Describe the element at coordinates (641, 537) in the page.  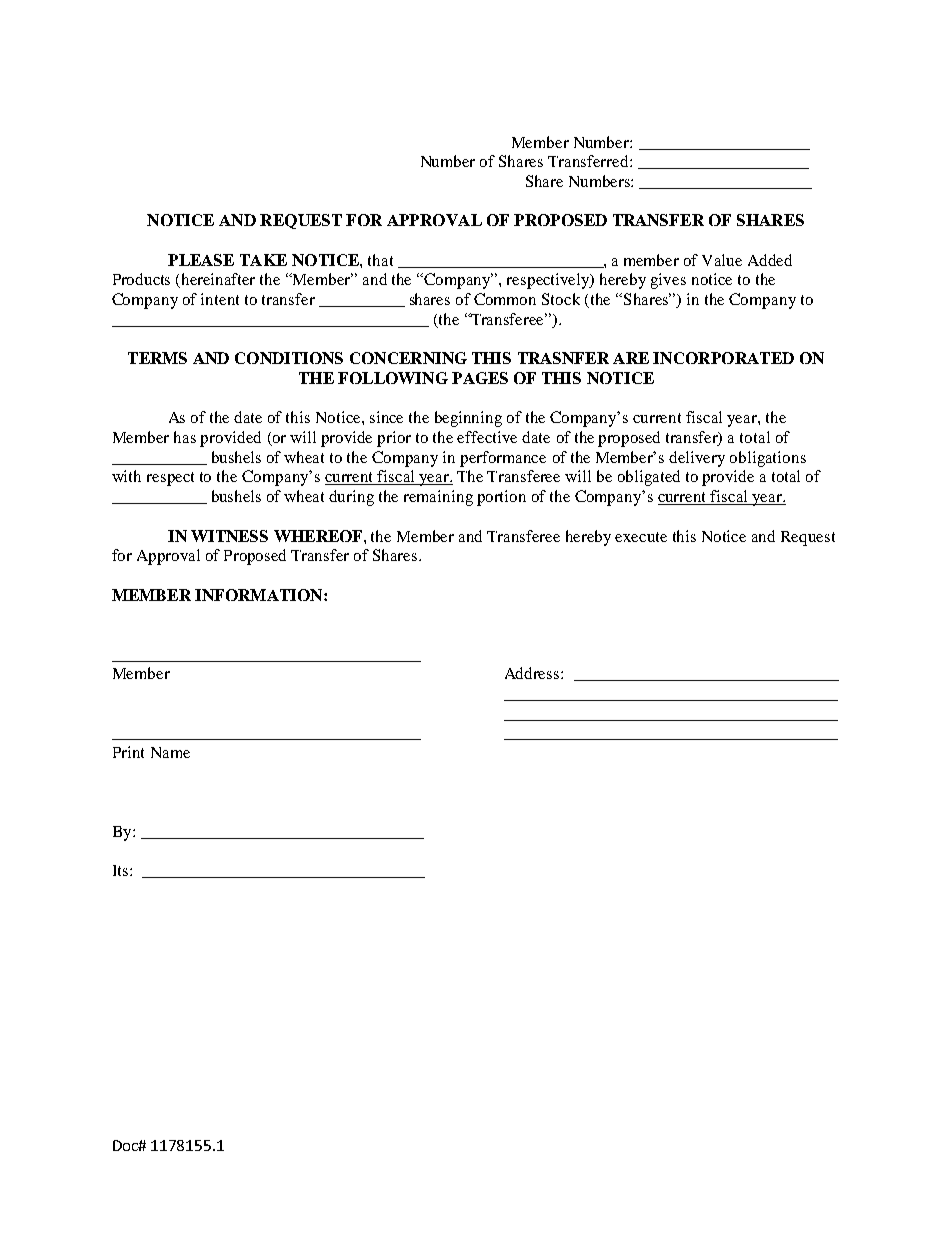
I see `execute` at that location.
